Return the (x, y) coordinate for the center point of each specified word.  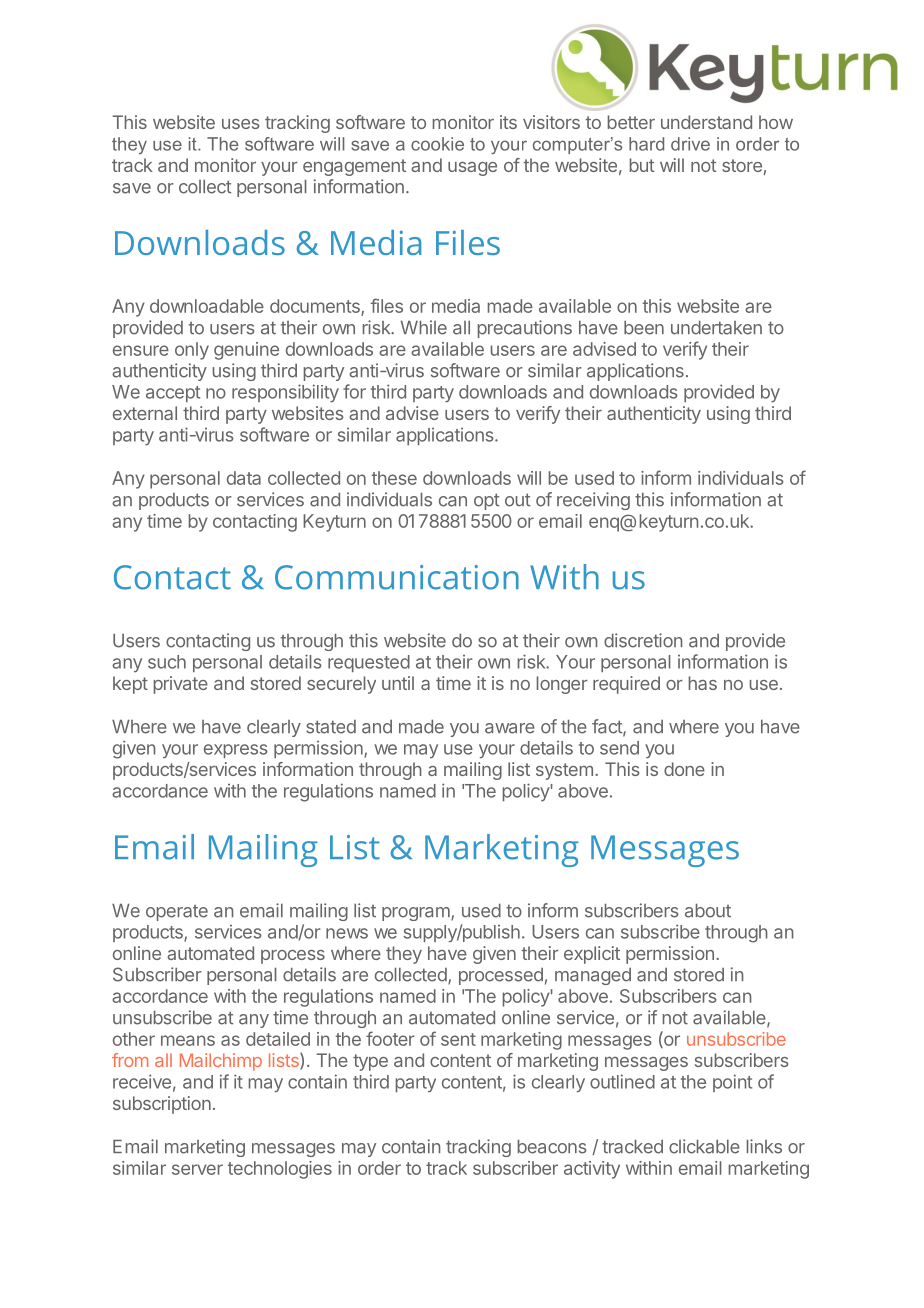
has (703, 683)
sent (458, 1039)
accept (173, 394)
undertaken (716, 328)
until (398, 683)
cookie (437, 144)
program (417, 914)
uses (240, 124)
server (197, 1169)
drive (690, 144)
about (708, 911)
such (167, 662)
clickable (704, 1146)
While (424, 327)
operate (177, 913)
